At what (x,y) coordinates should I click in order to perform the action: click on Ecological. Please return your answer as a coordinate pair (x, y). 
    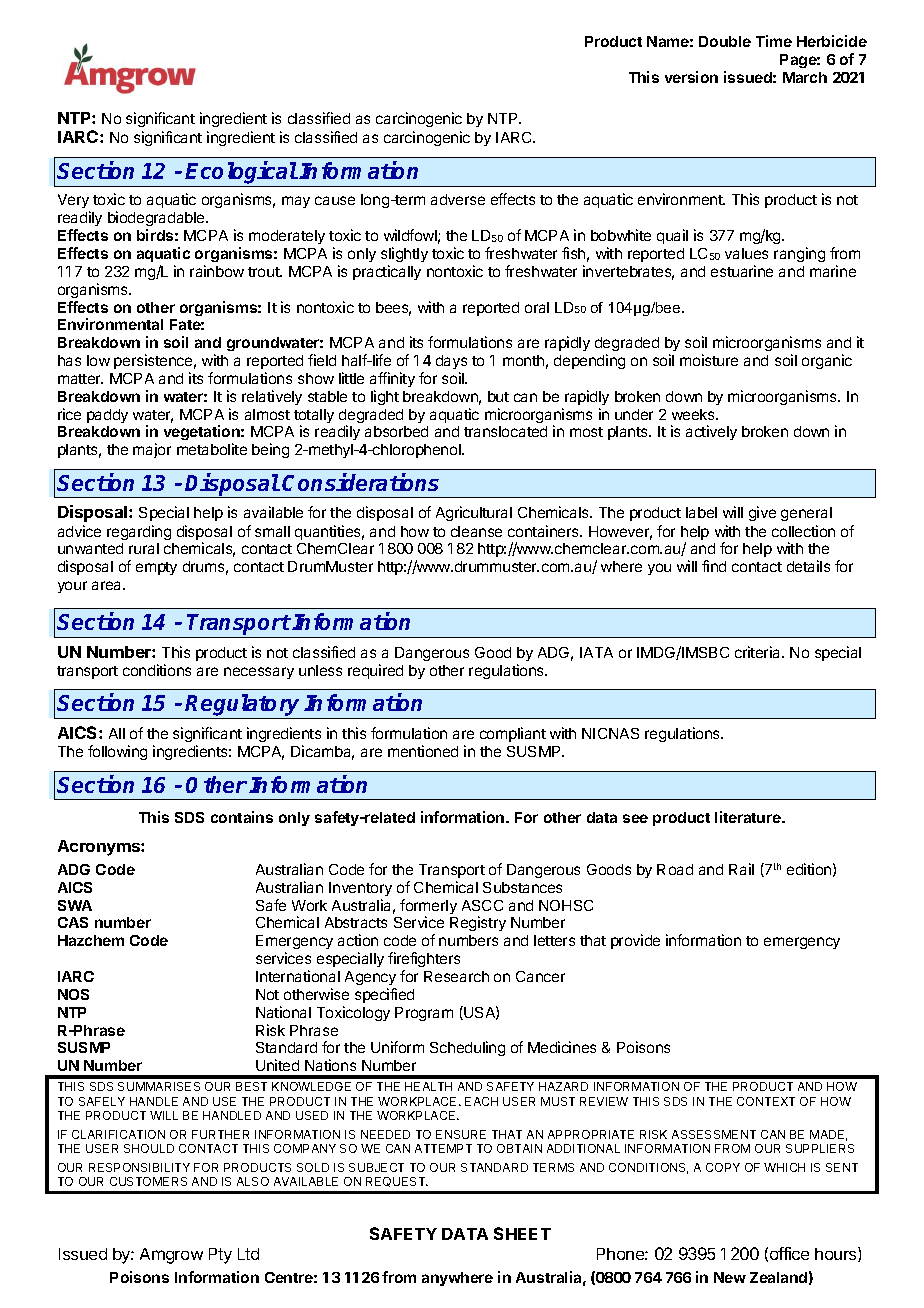
    Looking at the image, I should click on (241, 174).
